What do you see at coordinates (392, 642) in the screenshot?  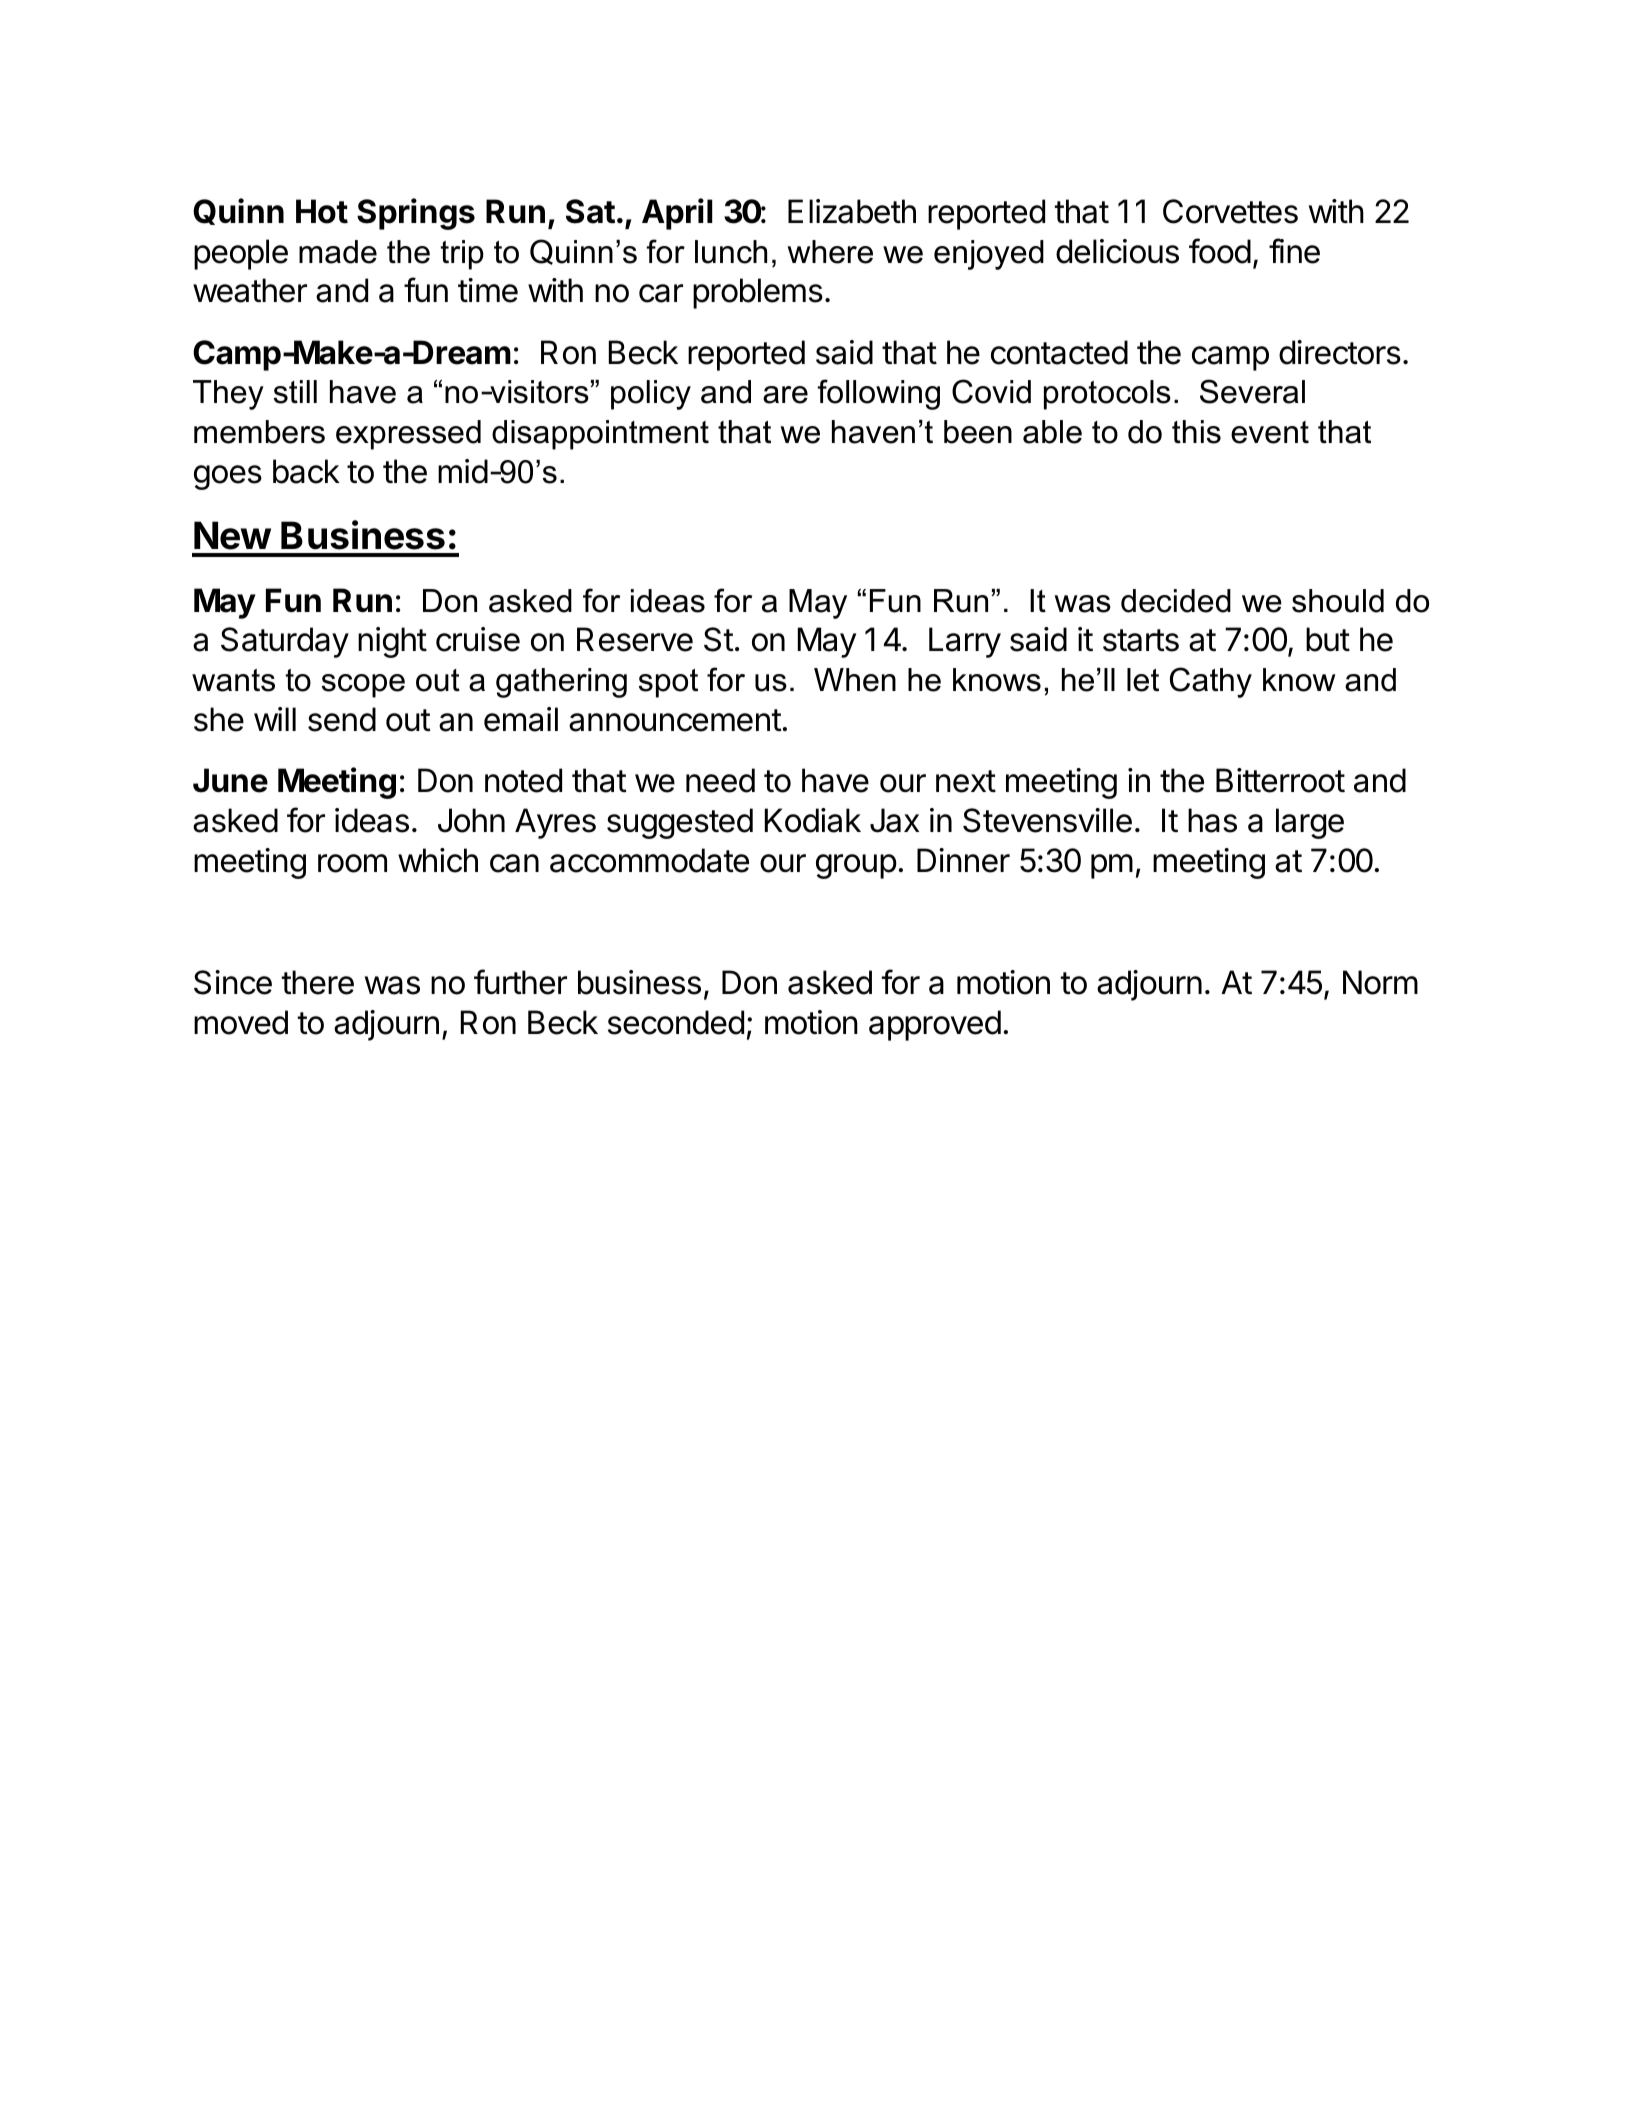 I see `night` at bounding box center [392, 642].
